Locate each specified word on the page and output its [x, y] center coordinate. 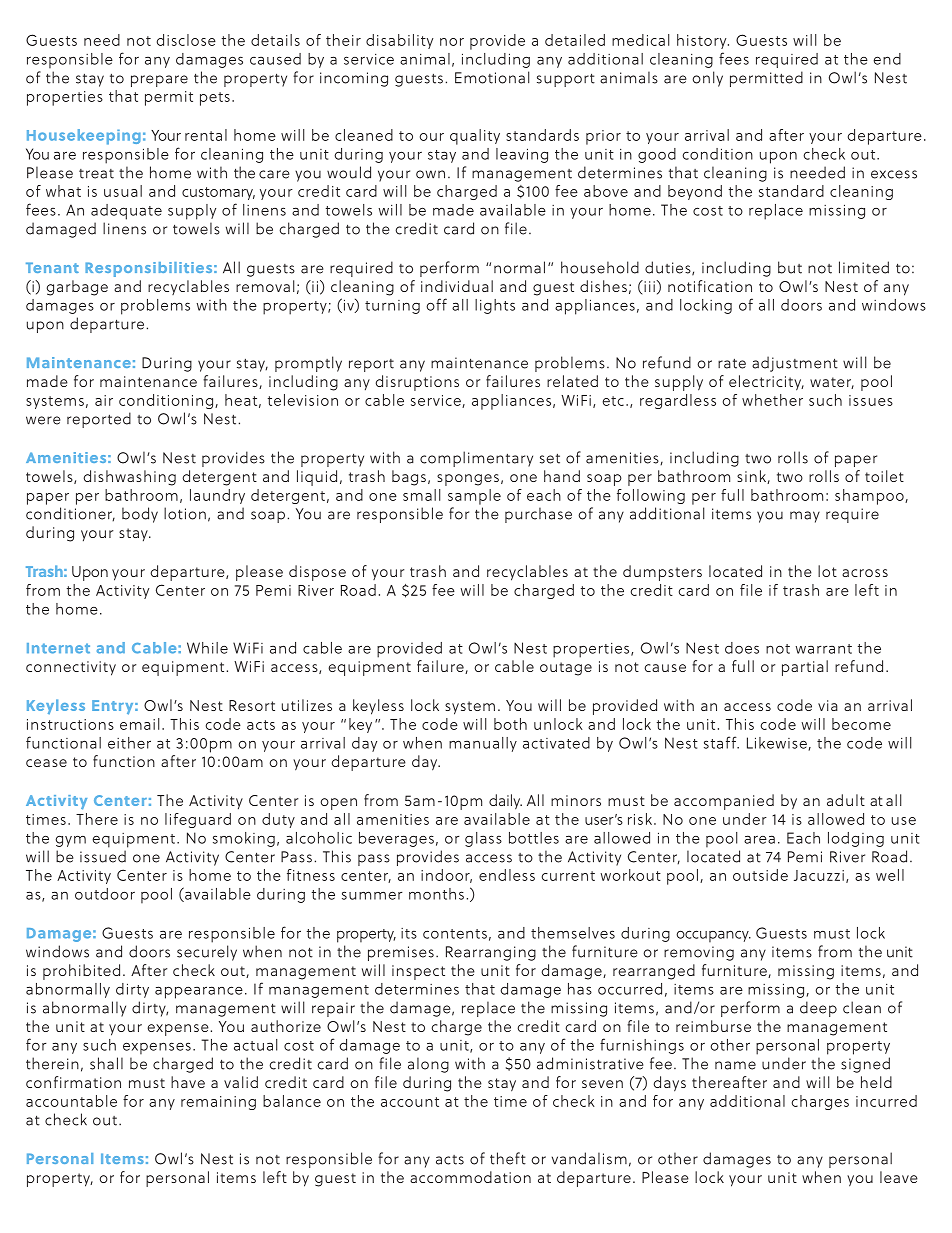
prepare [159, 81]
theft [508, 1158]
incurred [886, 1101]
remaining [218, 1103]
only [707, 79]
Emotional [492, 77]
